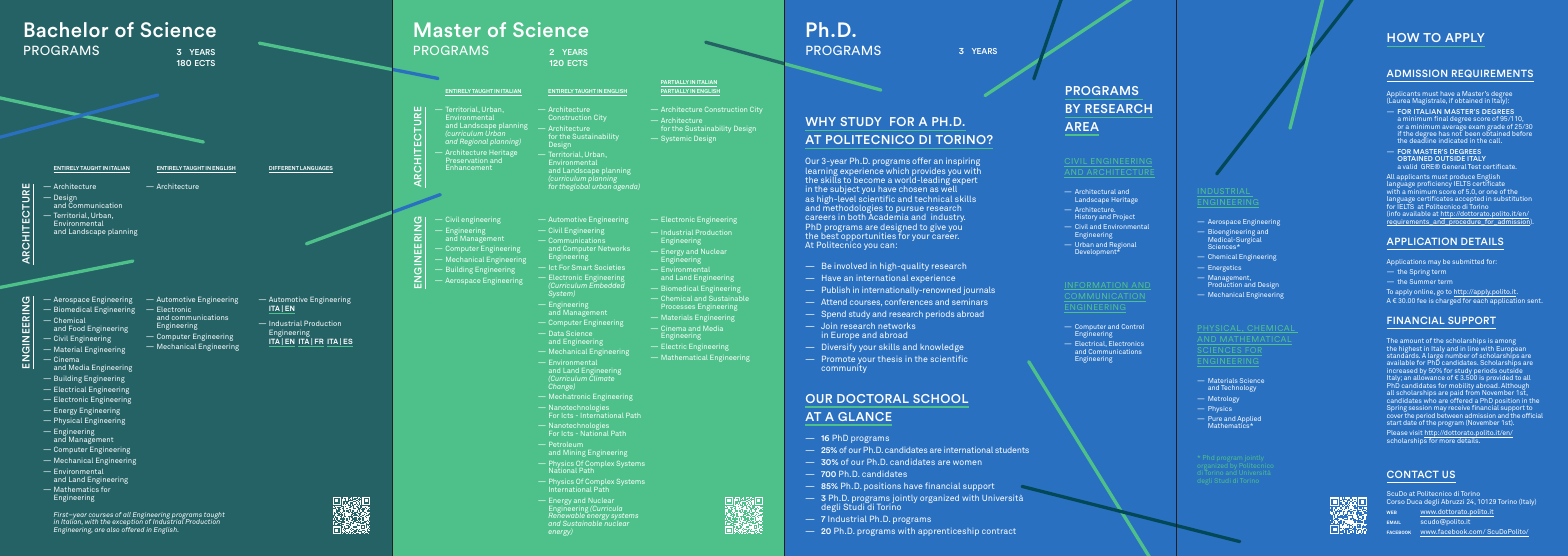 The image size is (1568, 556). Describe the element at coordinates (948, 532) in the screenshot. I see `apprenticeship` at that location.
